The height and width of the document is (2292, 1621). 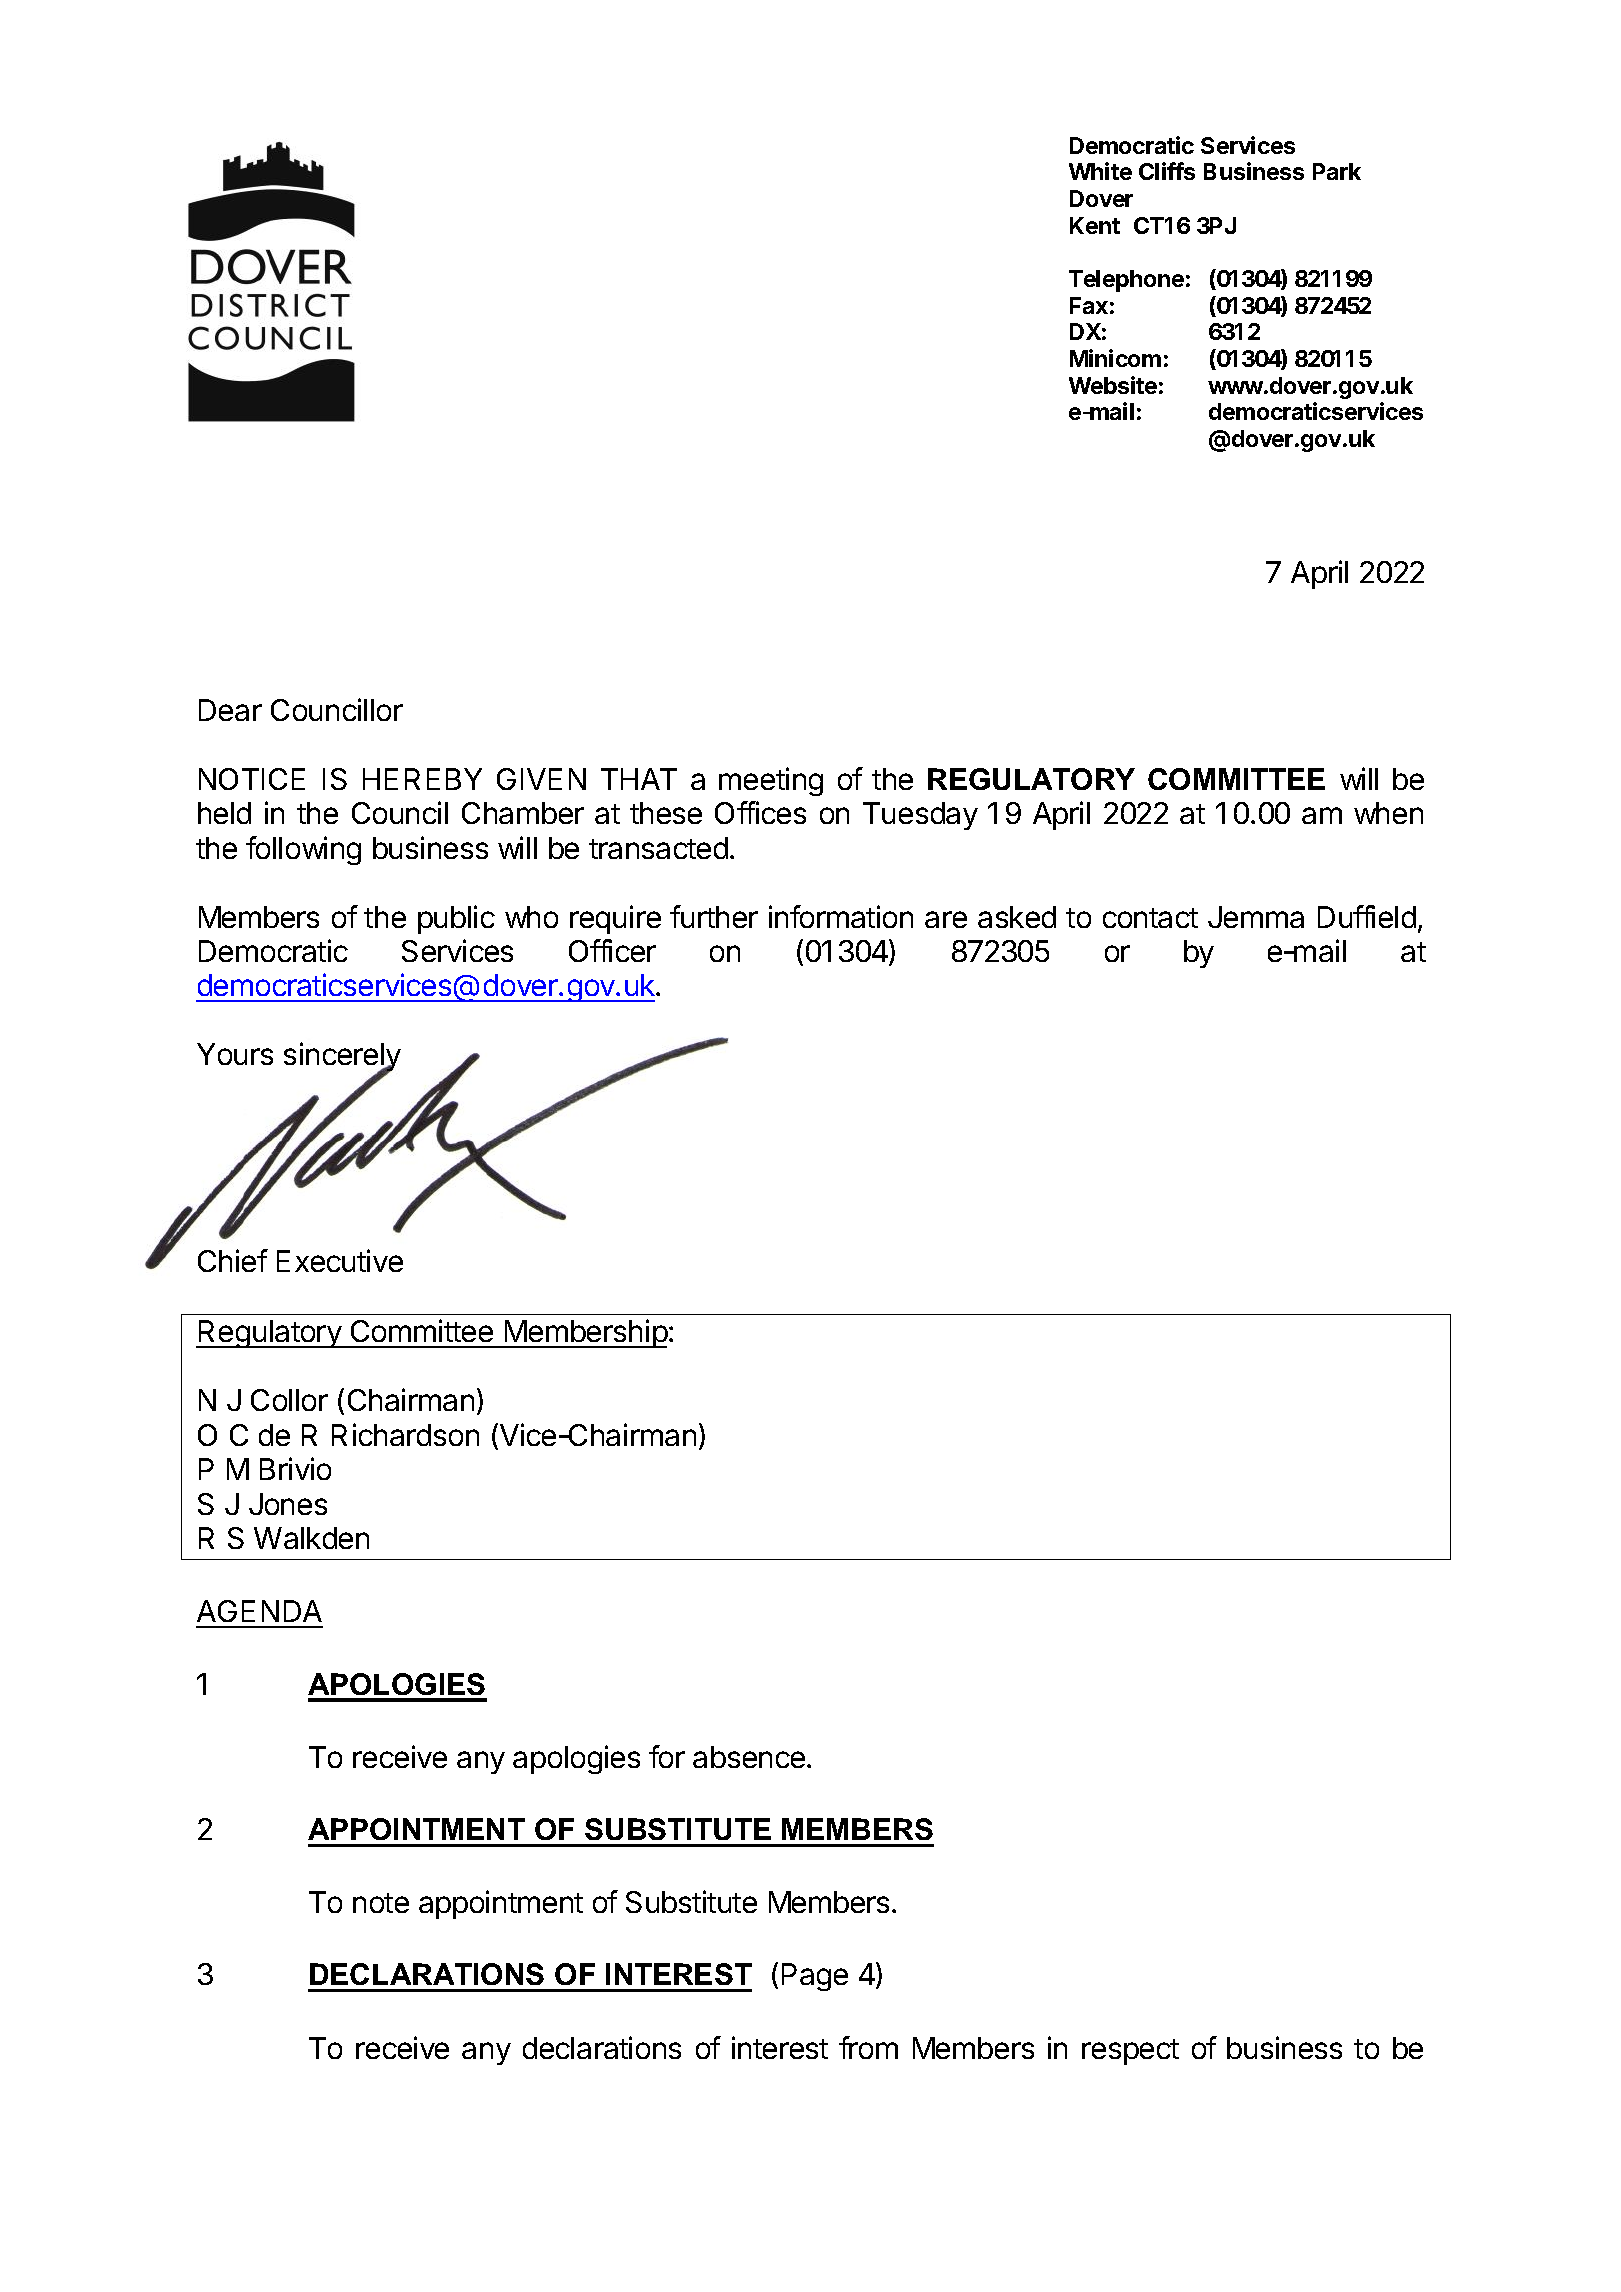 What do you see at coordinates (1388, 813) in the document?
I see `when` at bounding box center [1388, 813].
